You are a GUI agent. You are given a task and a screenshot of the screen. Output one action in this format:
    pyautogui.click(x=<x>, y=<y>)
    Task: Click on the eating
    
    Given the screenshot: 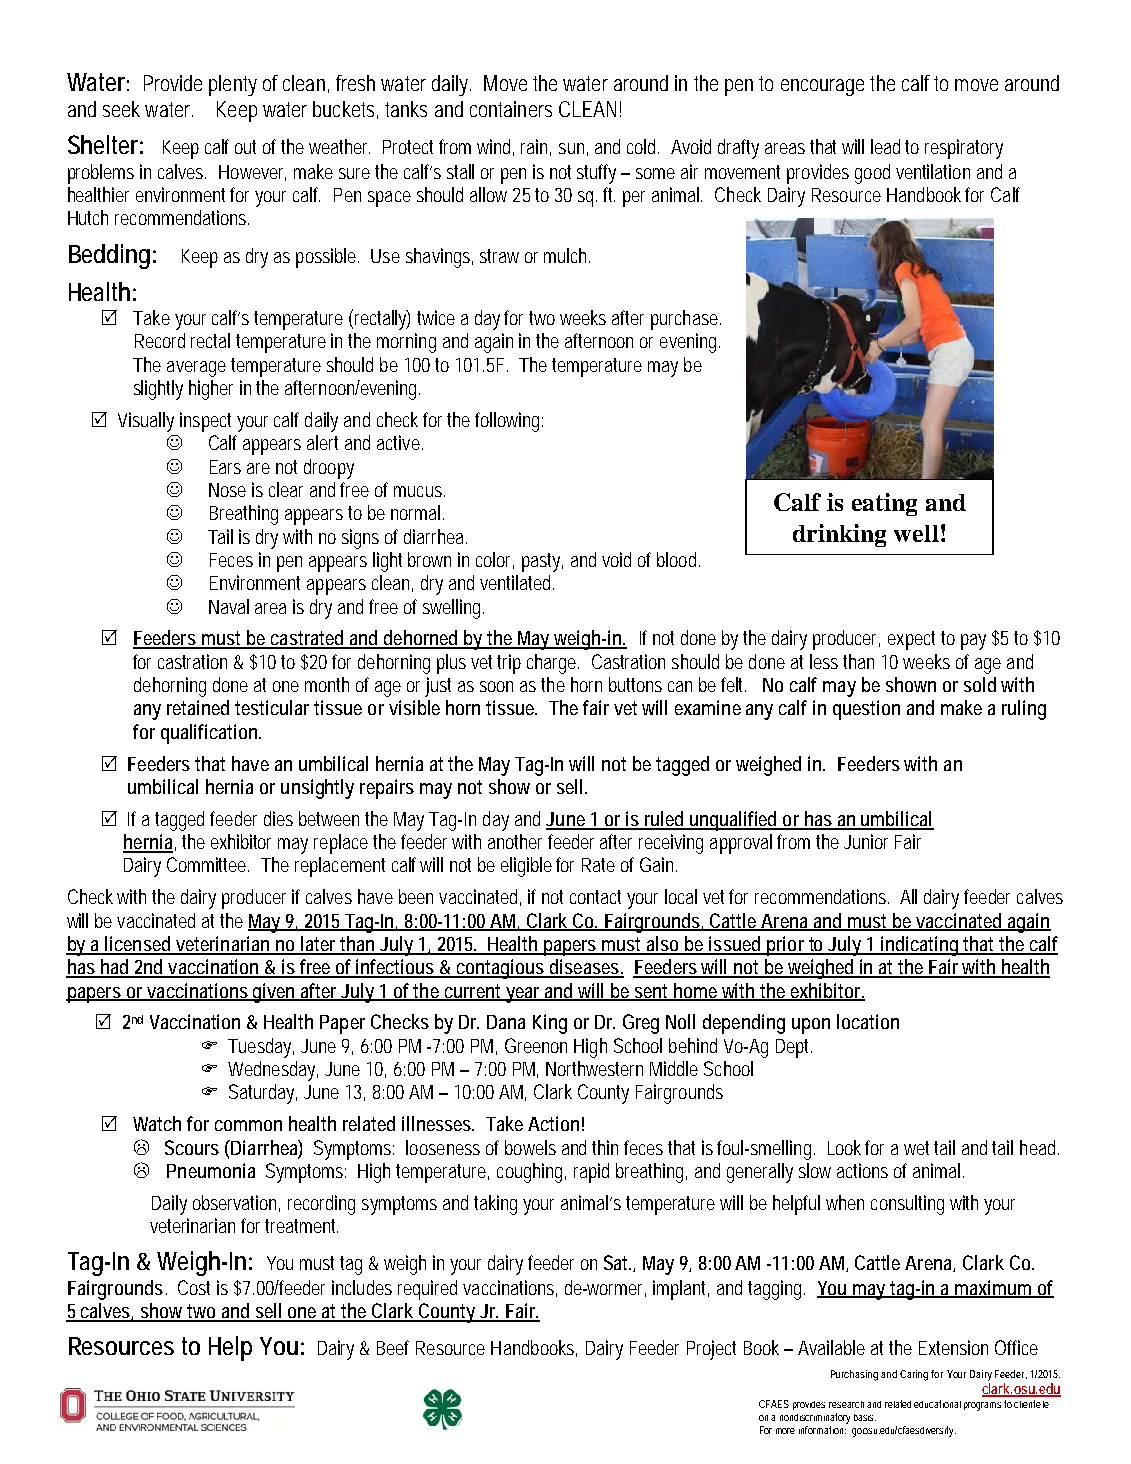 What is the action you would take?
    pyautogui.click(x=884, y=504)
